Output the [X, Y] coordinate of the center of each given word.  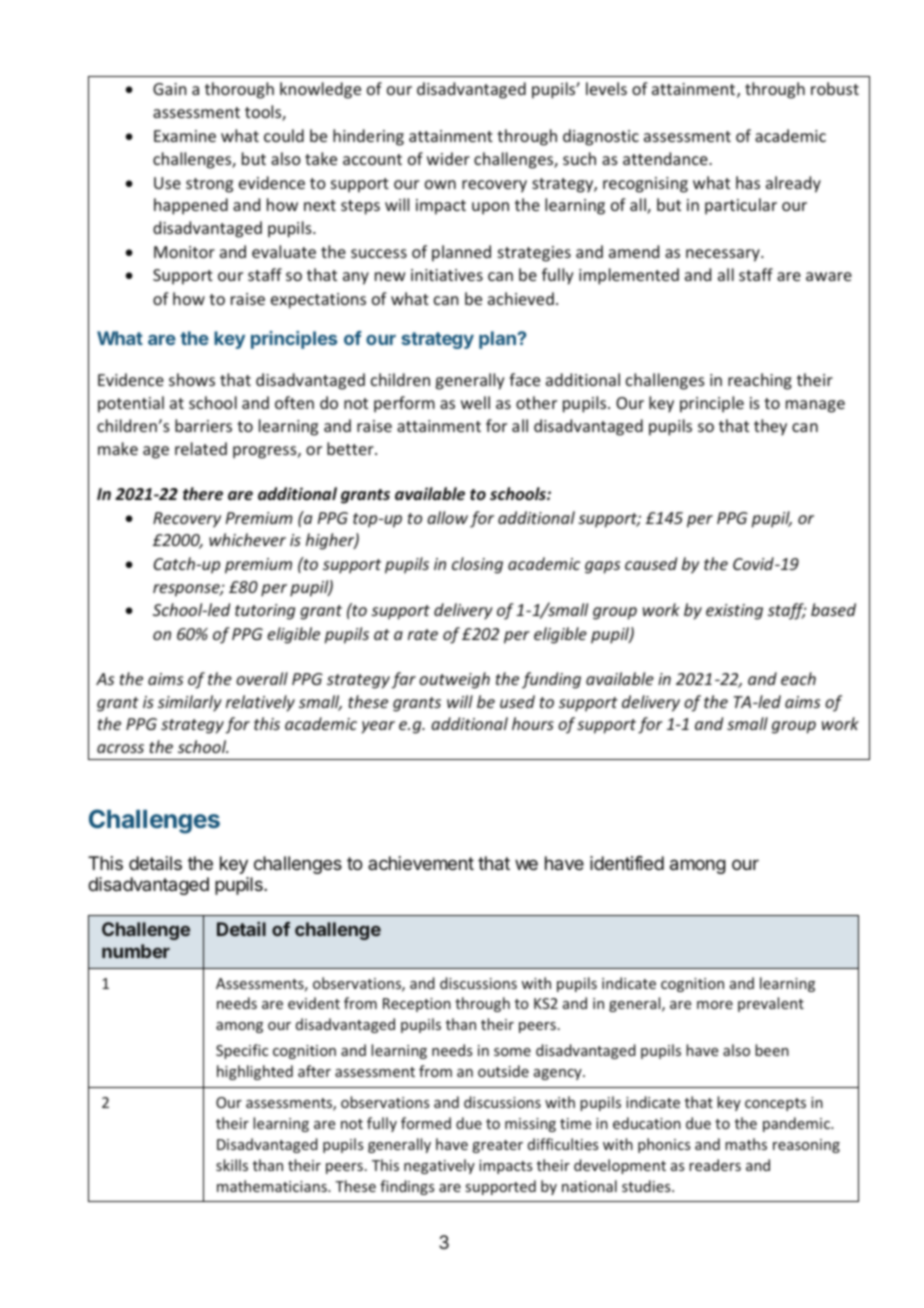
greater [497, 1146]
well [475, 402]
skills [232, 1165]
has [748, 182]
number [136, 951]
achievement [421, 863]
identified [627, 863]
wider [448, 158]
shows [192, 379]
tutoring [265, 612]
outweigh [454, 680]
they [770, 427]
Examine [185, 136]
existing [734, 612]
